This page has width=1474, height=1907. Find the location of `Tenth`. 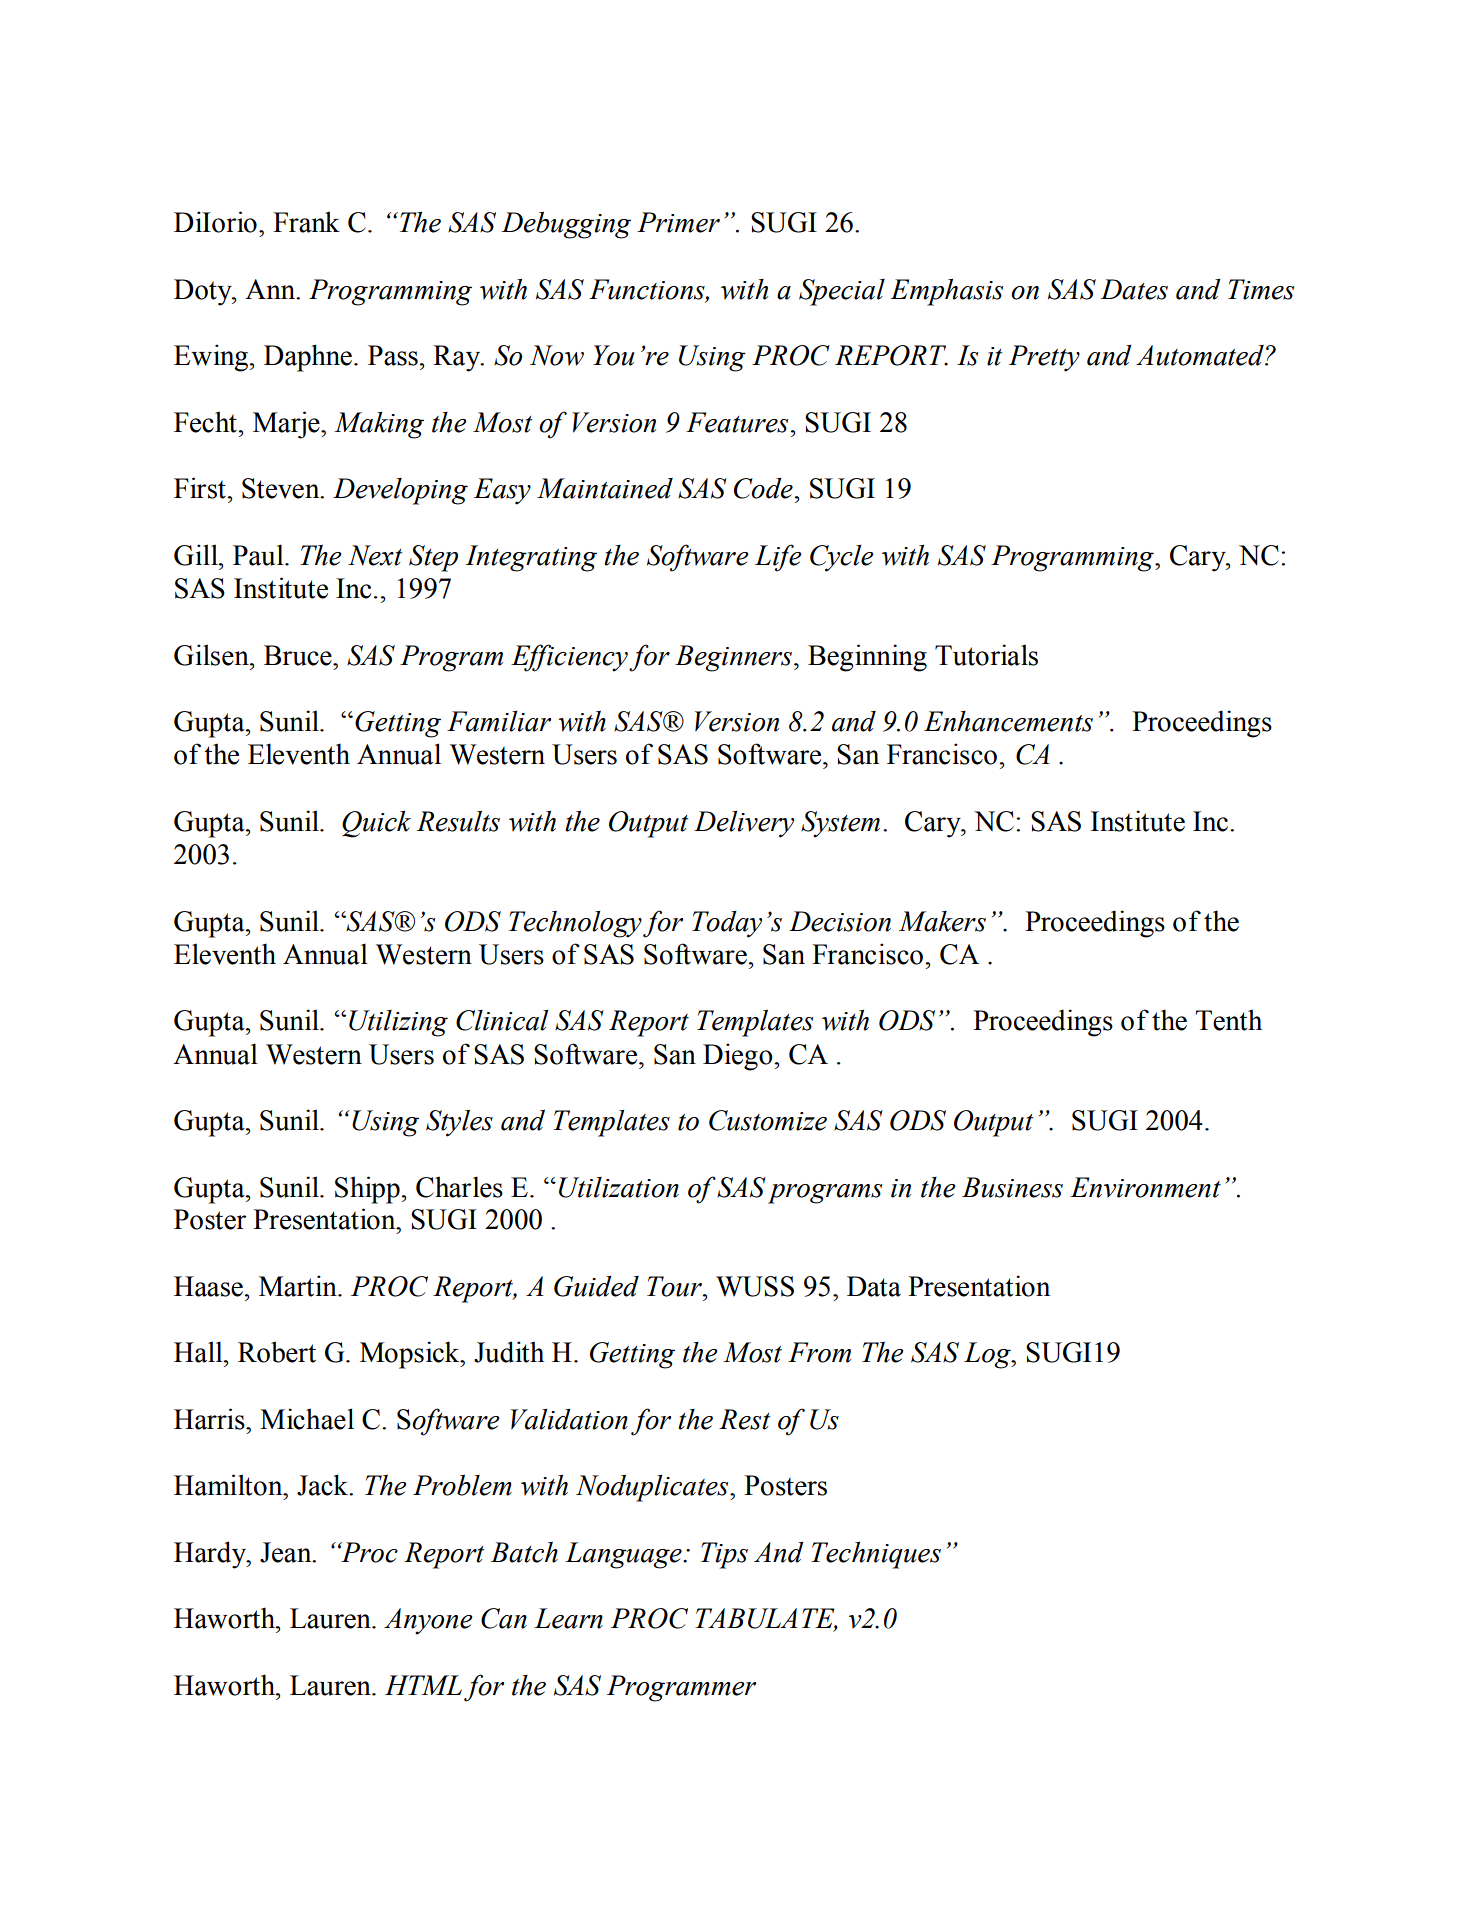

Tenth is located at coordinates (1229, 1020).
